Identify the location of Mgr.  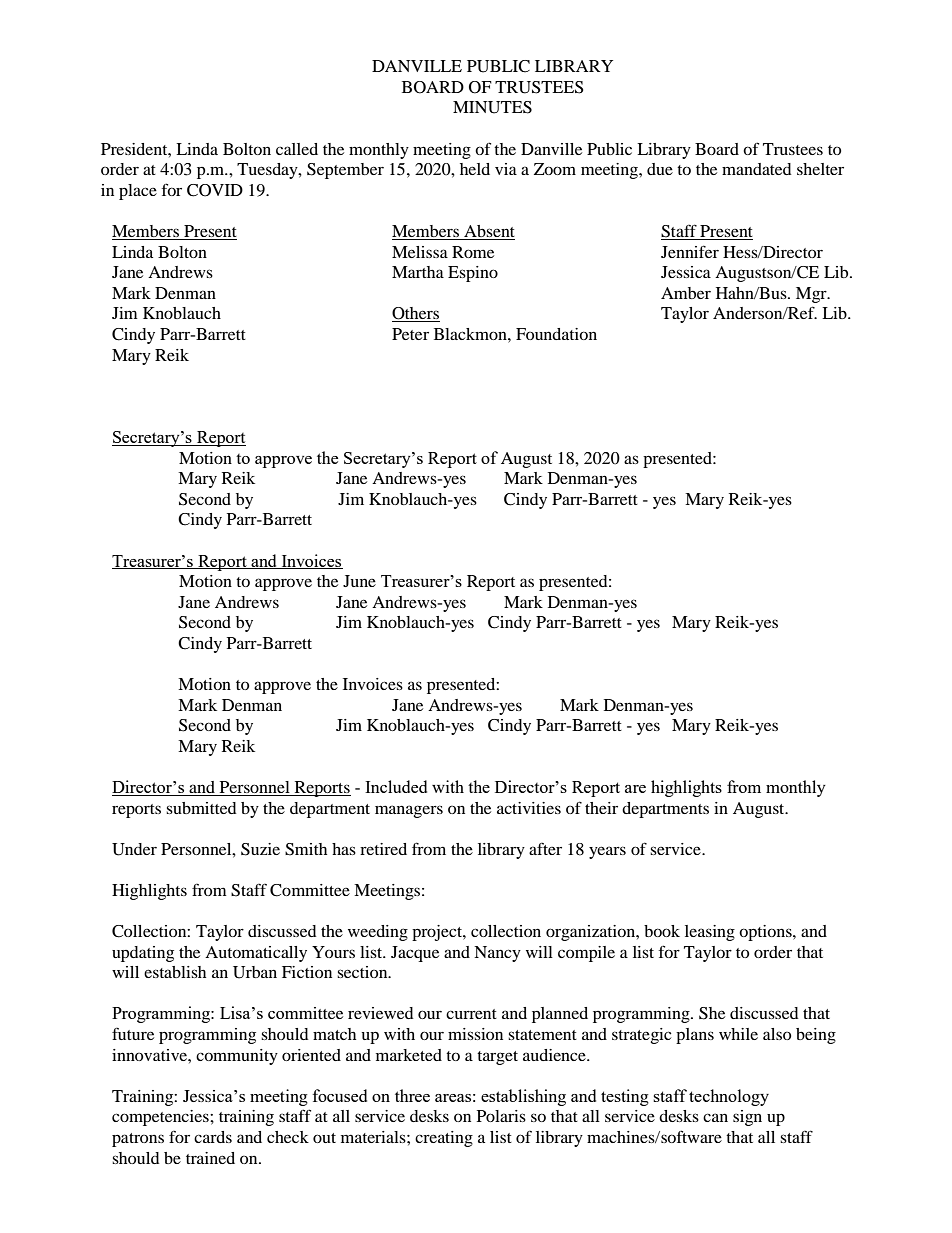
(812, 295).
